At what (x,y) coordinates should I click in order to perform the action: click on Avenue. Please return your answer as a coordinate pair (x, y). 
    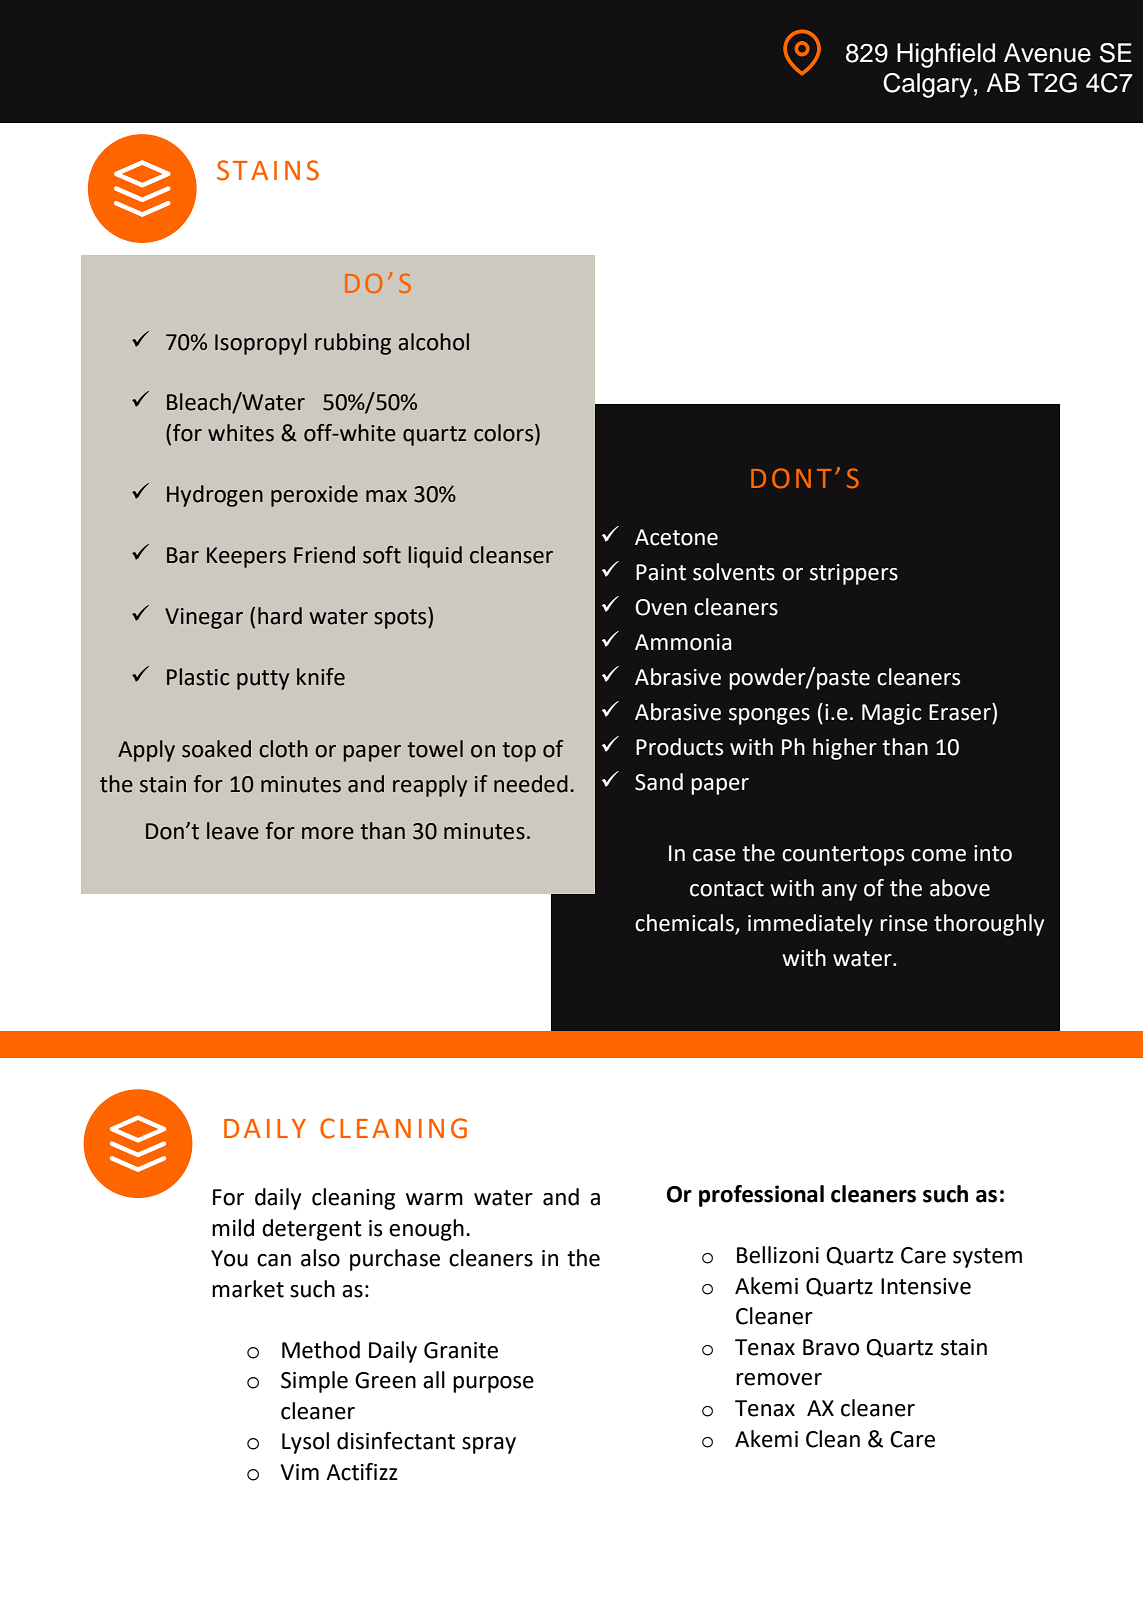
    Looking at the image, I should click on (1047, 53).
